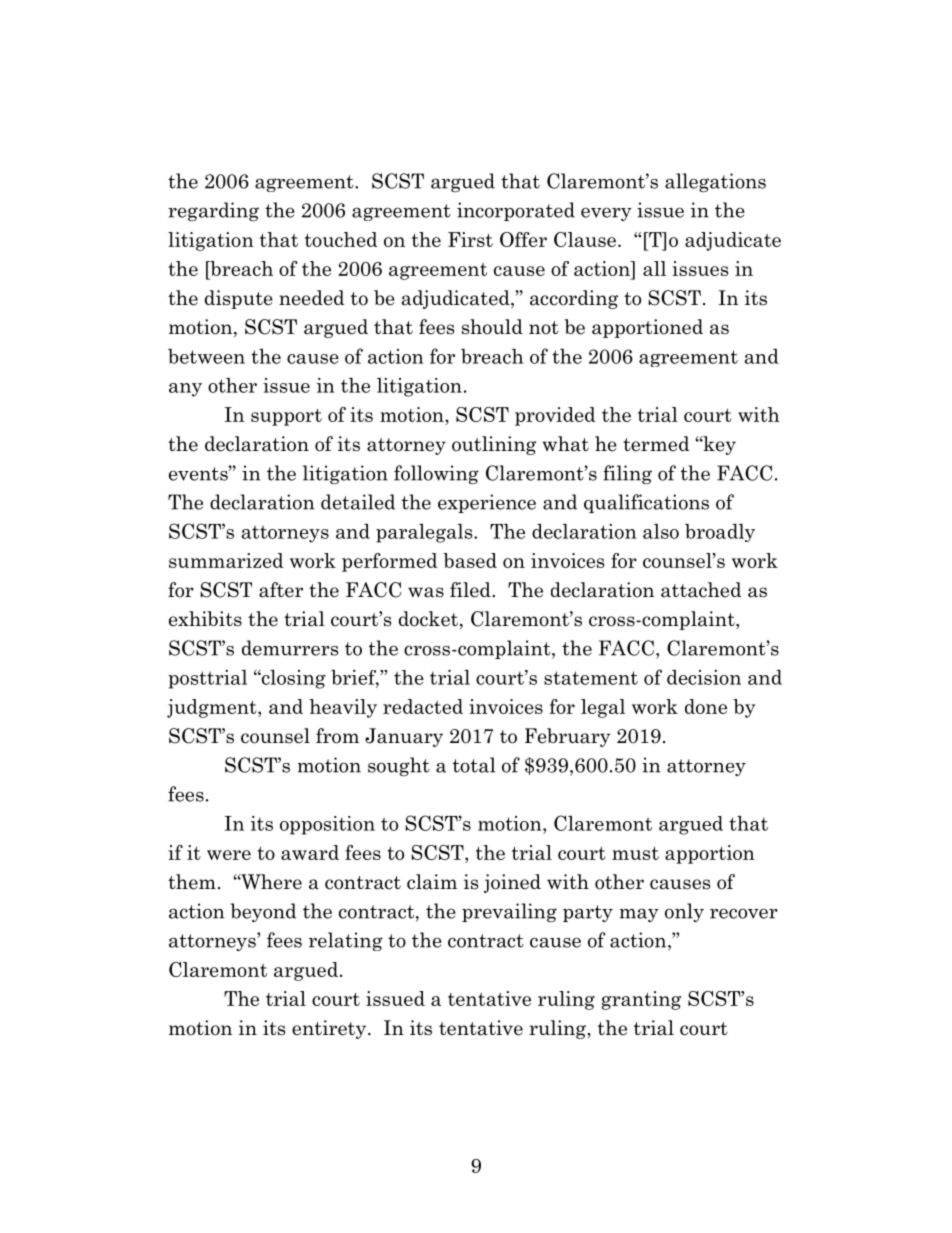 Image resolution: width=952 pixels, height=1233 pixels. I want to click on entirety, so click(330, 1029).
